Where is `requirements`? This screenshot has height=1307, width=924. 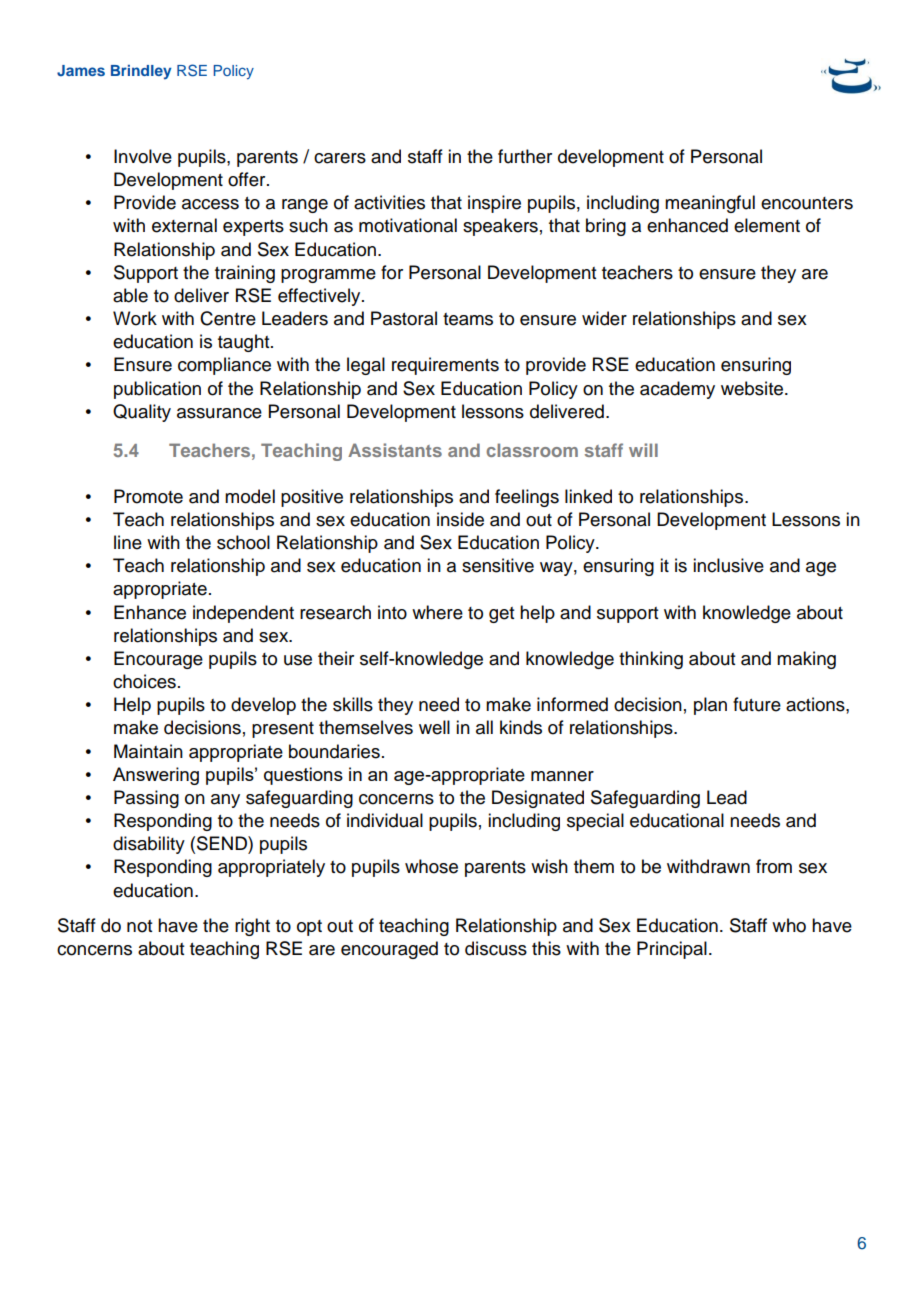
requirements is located at coordinates (445, 366).
